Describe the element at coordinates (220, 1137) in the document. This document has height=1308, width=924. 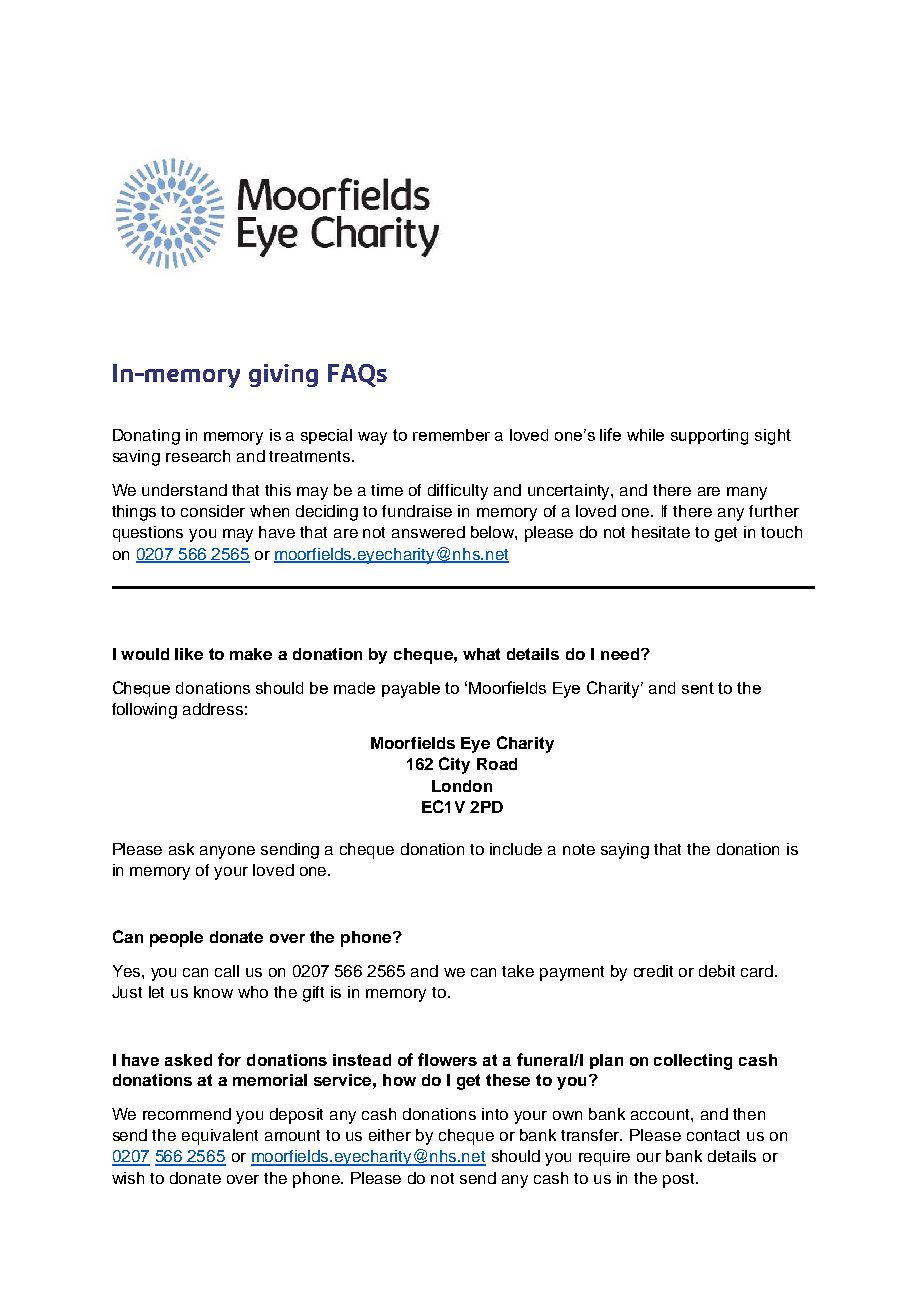
I see `equivalent` at that location.
